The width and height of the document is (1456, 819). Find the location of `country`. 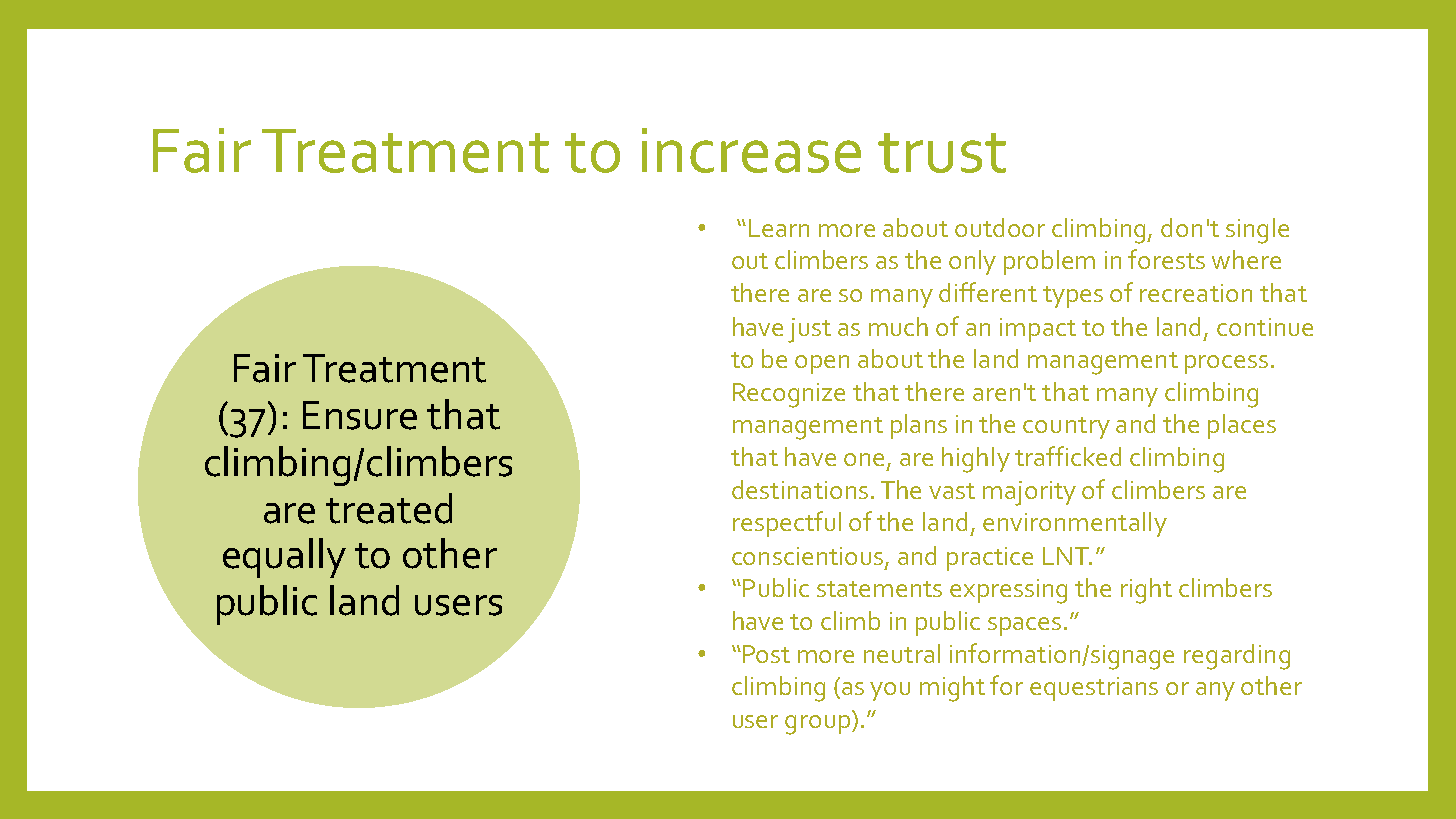

country is located at coordinates (1066, 428).
